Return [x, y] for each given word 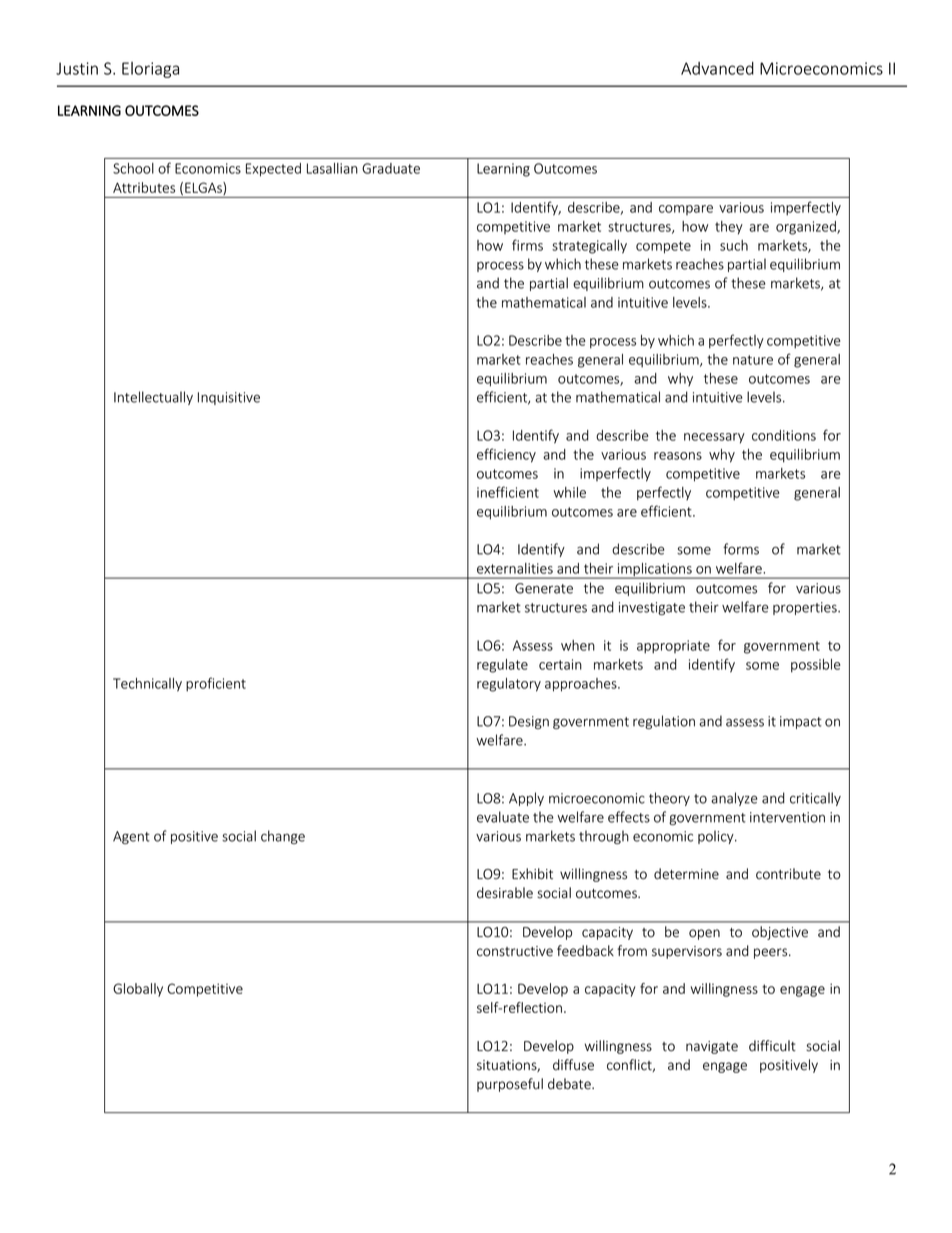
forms [741, 549]
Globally [138, 990]
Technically [147, 685]
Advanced [717, 68]
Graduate [391, 168]
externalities [515, 568]
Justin [77, 68]
